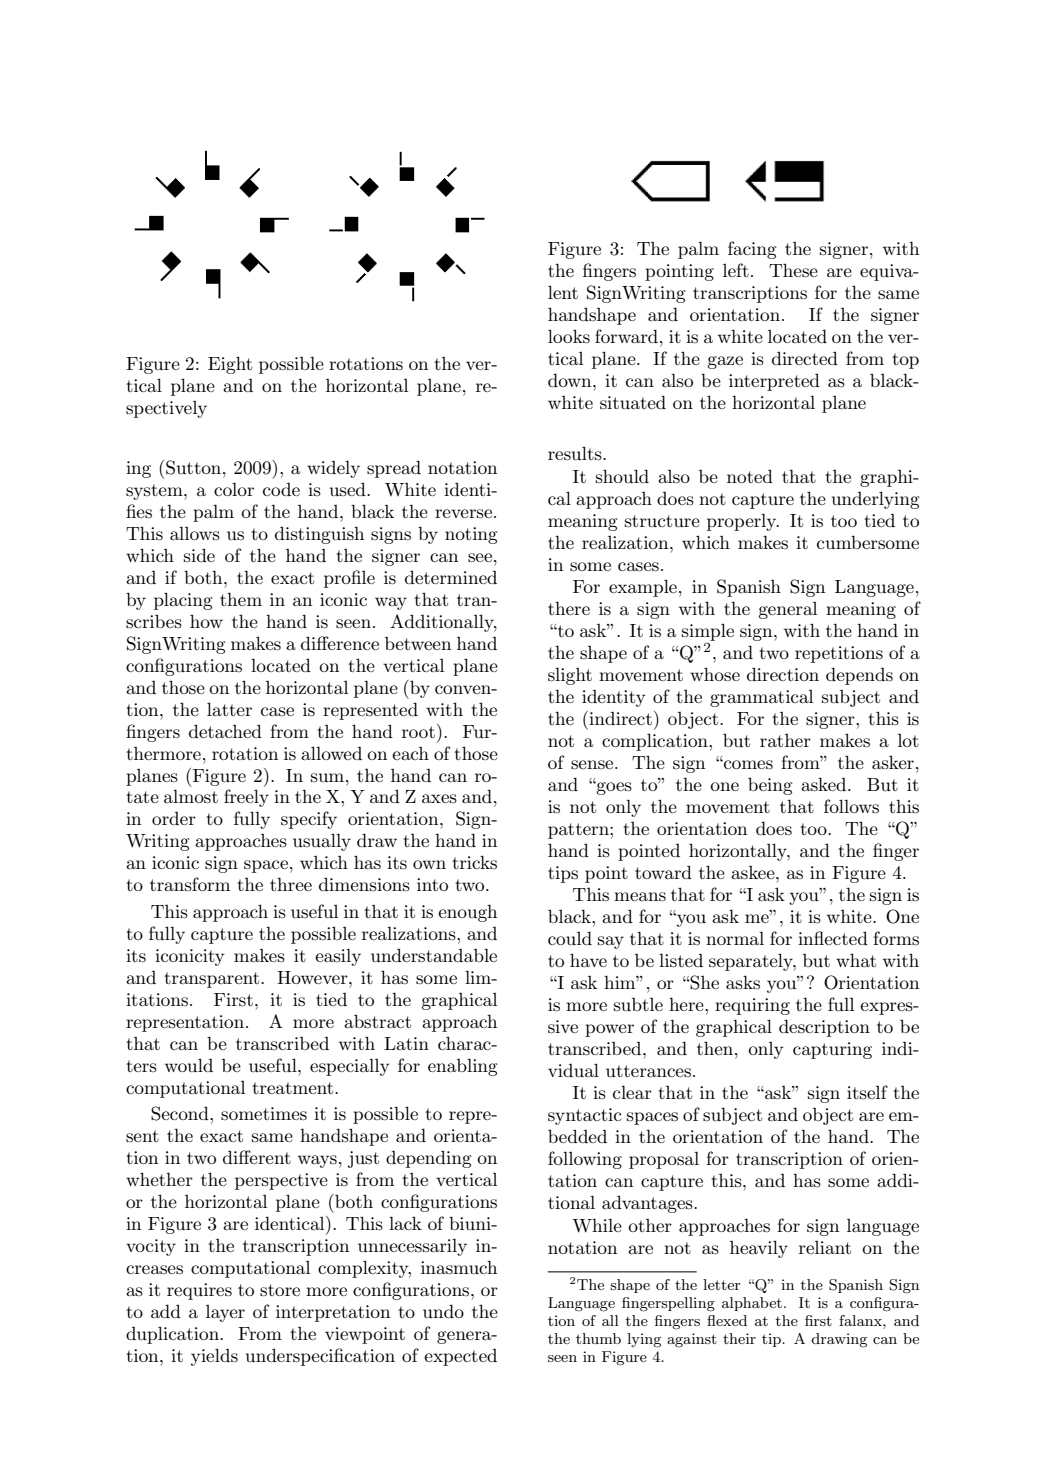 The width and height of the screenshot is (1042, 1473). I want to click on thumb, so click(598, 1338).
